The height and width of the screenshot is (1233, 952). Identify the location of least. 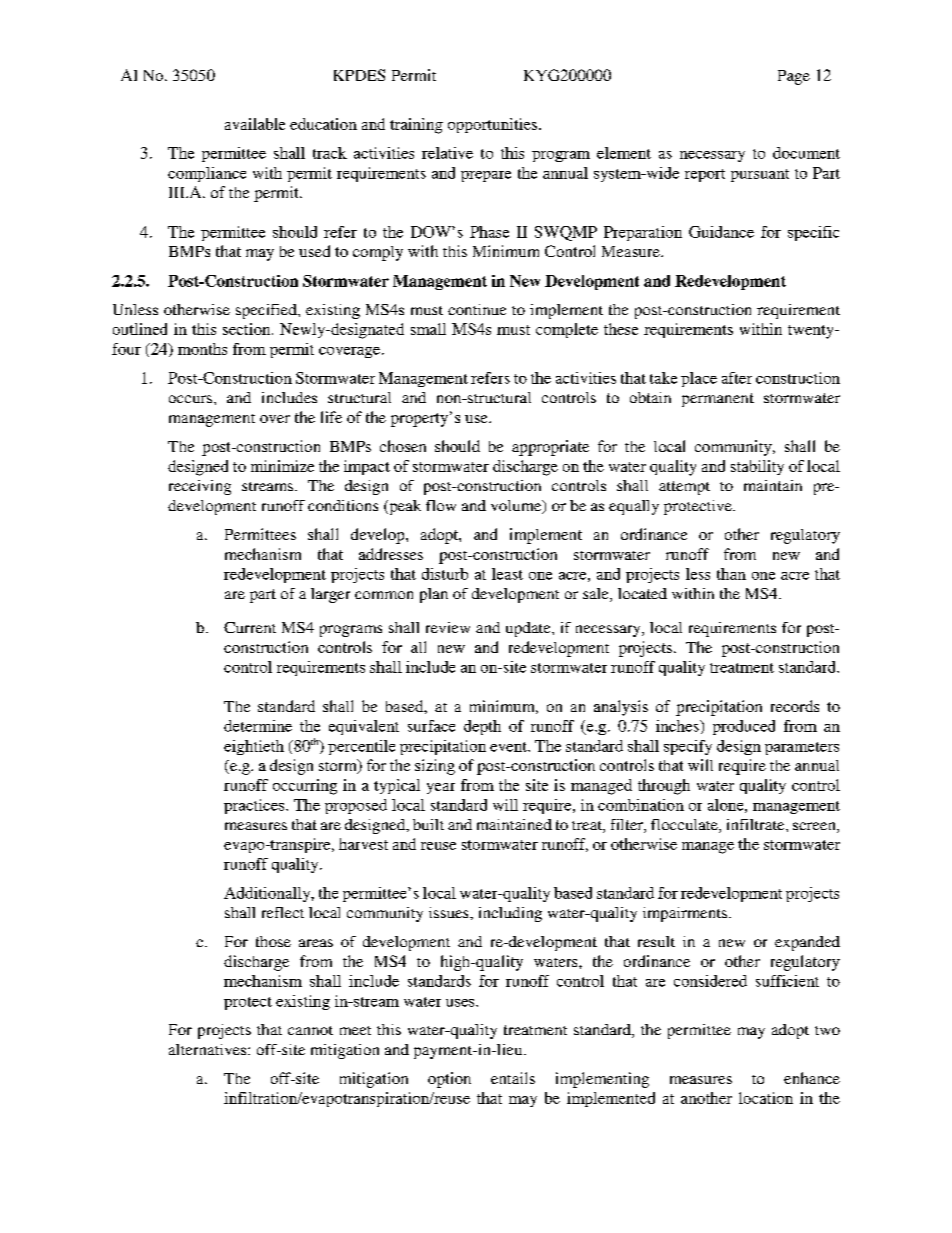
(507, 574).
